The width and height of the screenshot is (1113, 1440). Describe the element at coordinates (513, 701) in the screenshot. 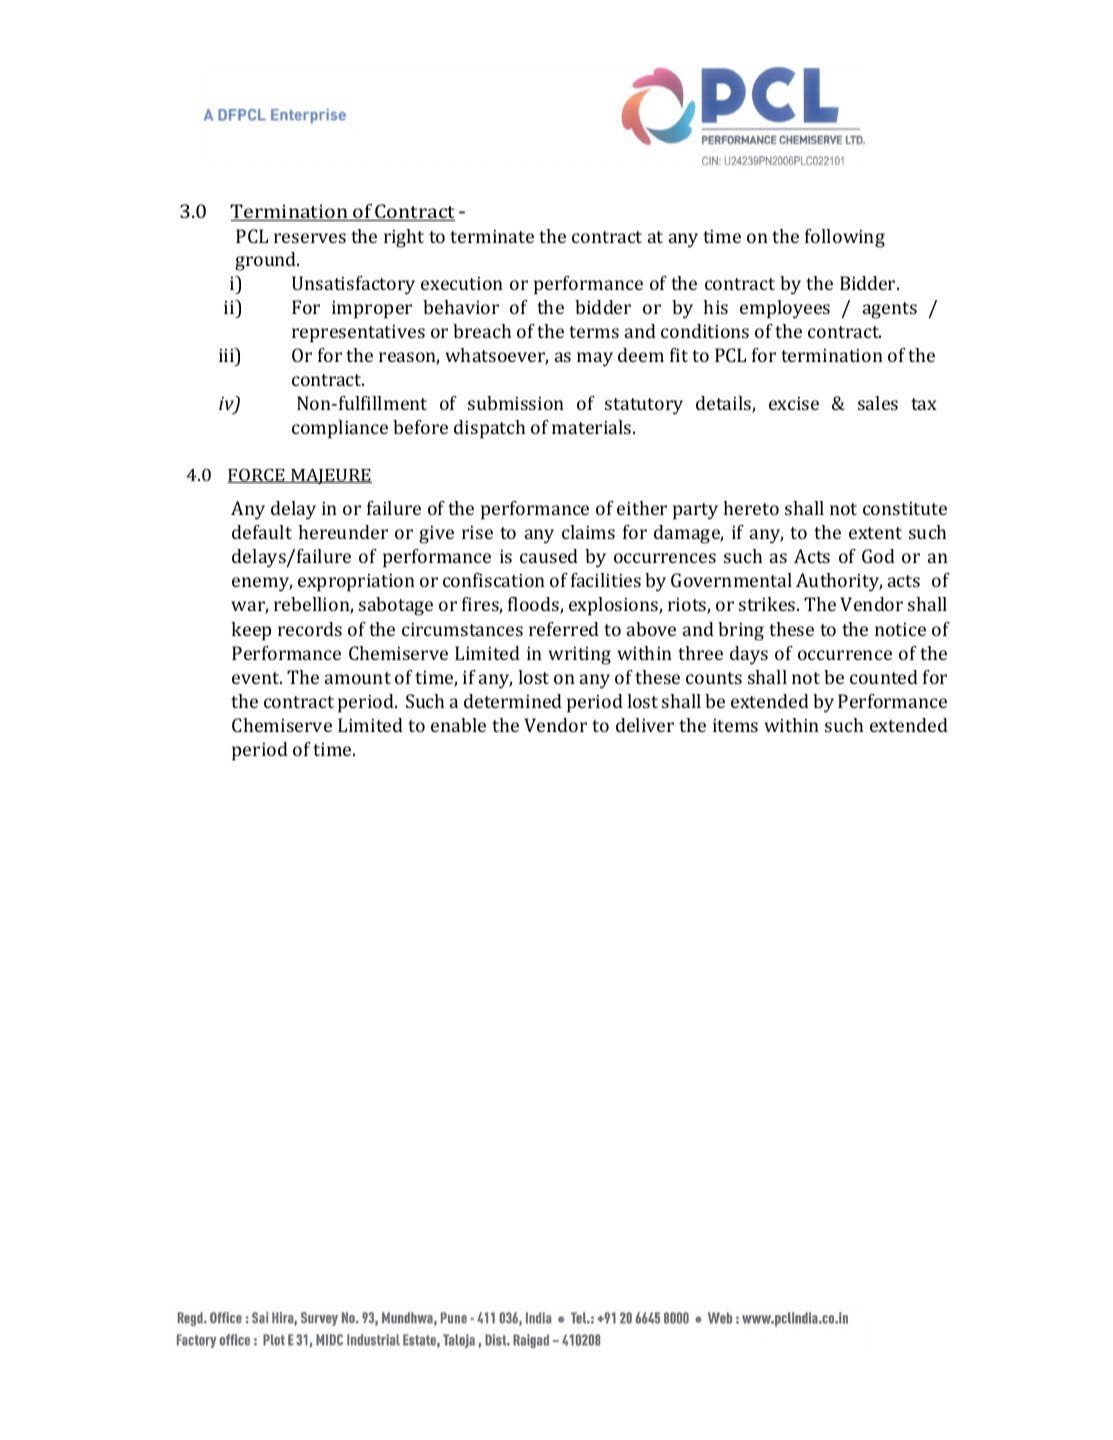

I see `determined` at that location.
